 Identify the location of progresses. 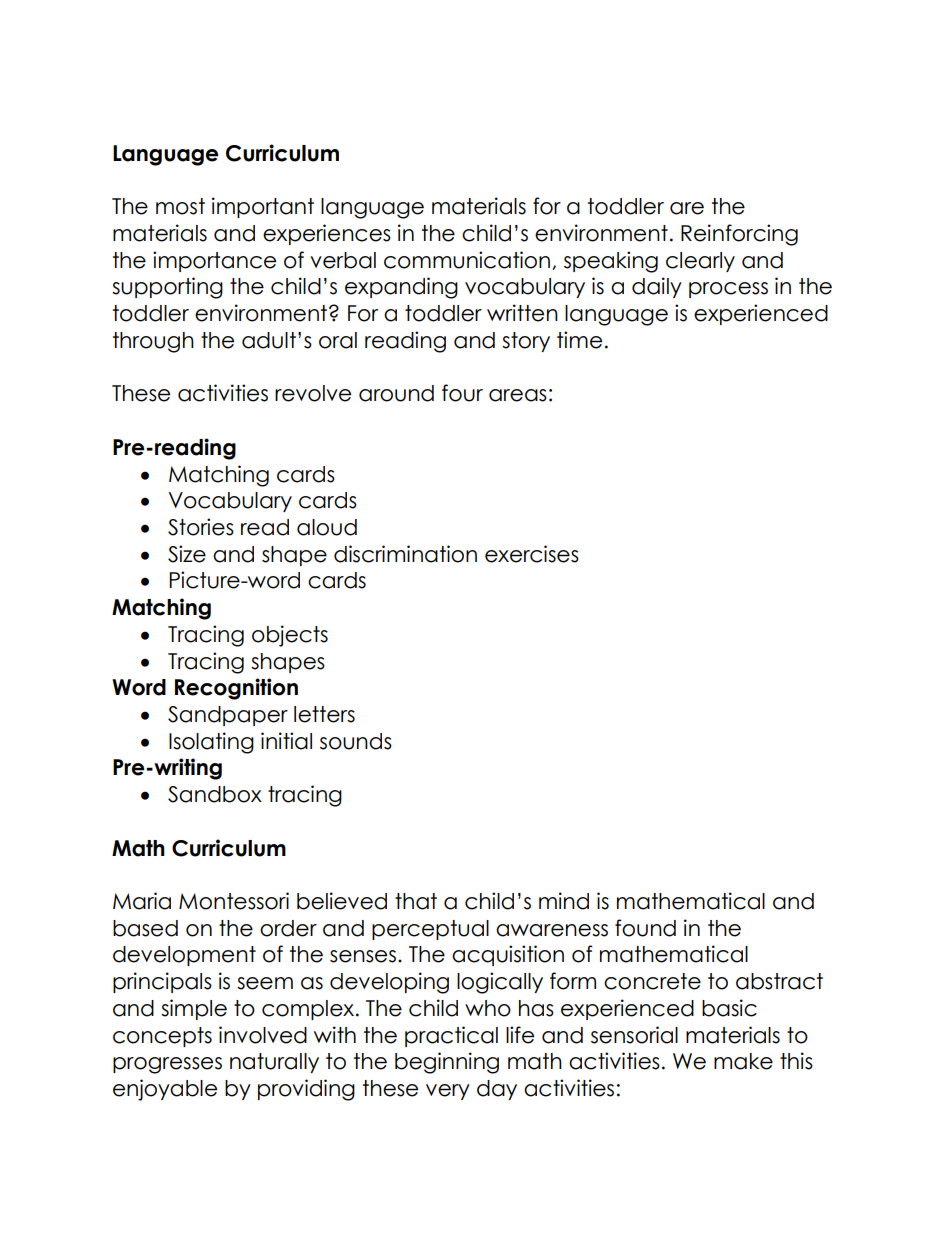
(167, 1065).
